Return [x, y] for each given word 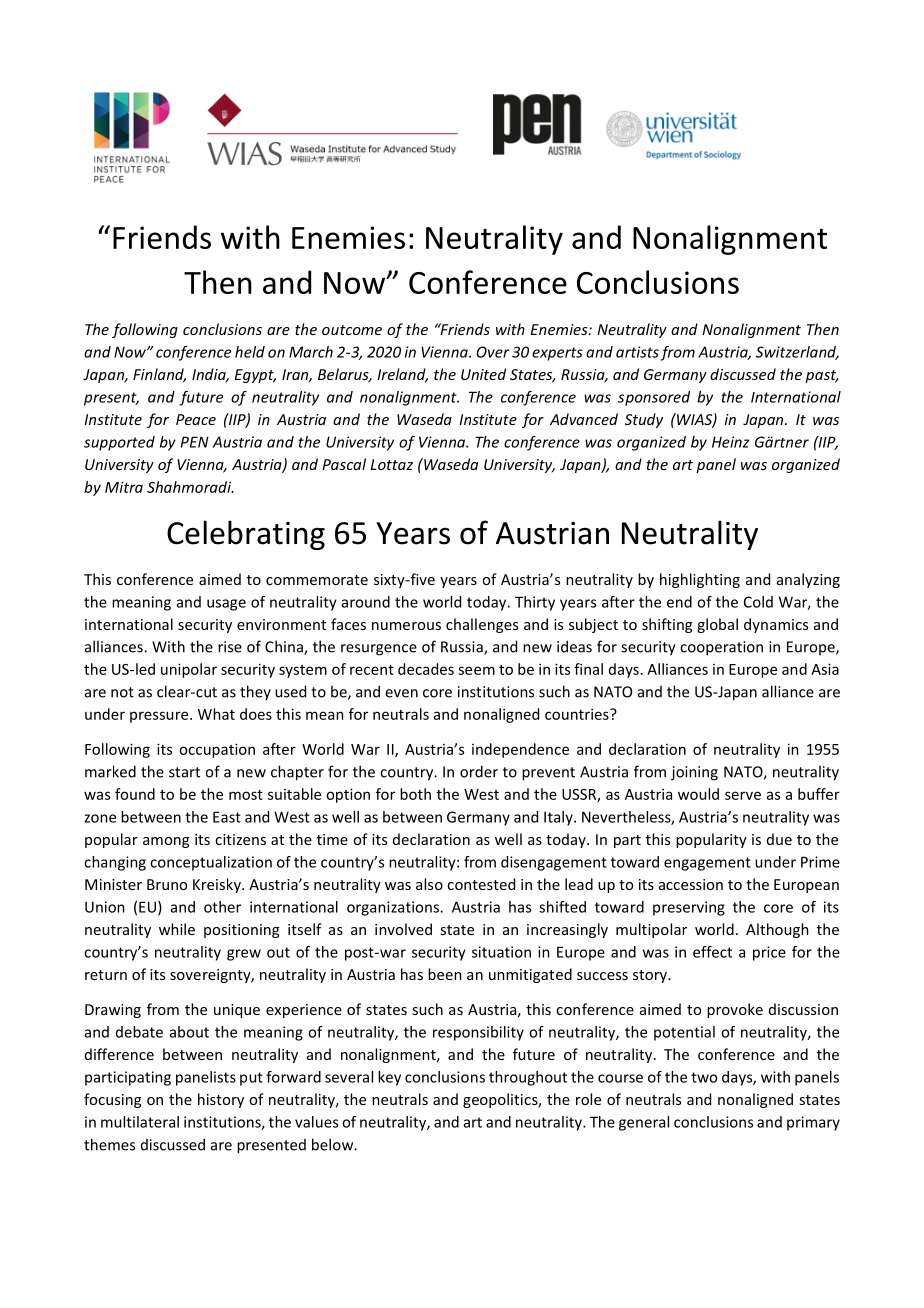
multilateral [140, 1122]
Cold [758, 602]
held [250, 352]
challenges [482, 625]
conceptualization [211, 863]
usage [226, 605]
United [483, 374]
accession [691, 884]
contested [481, 884]
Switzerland [797, 353]
